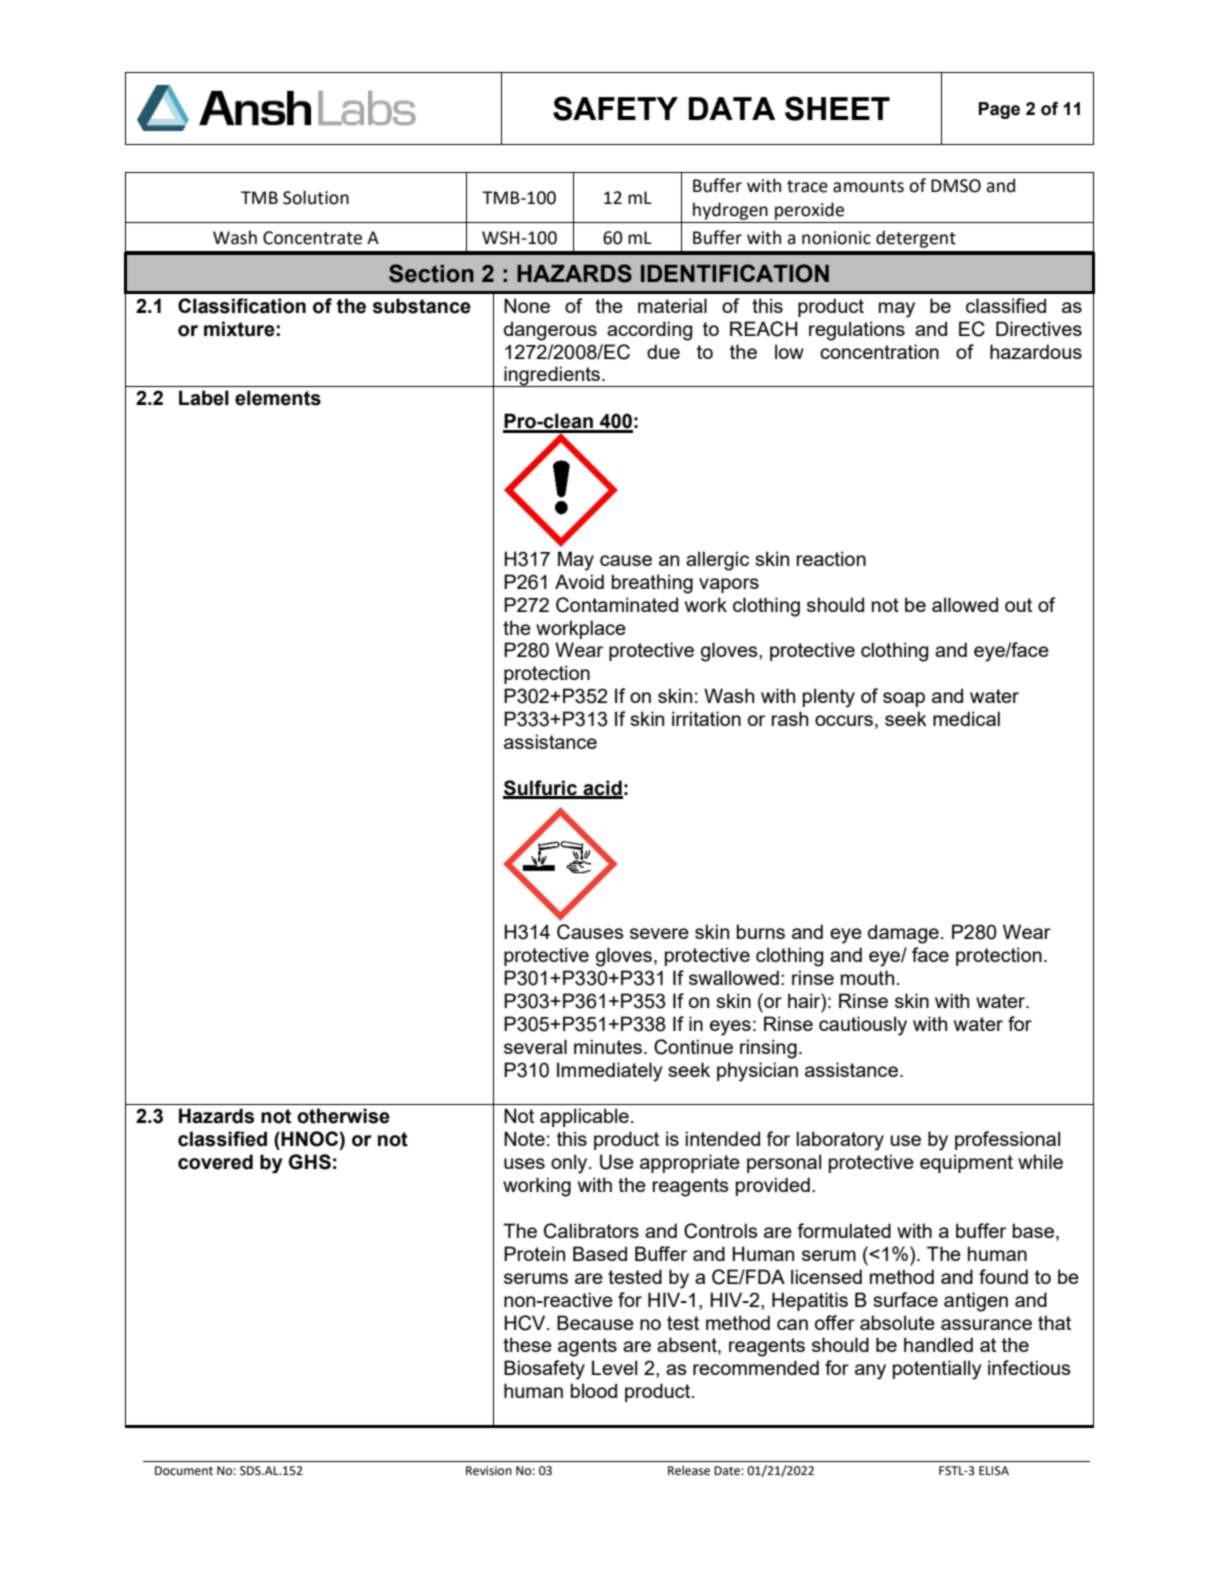 The image size is (1219, 1577). What do you see at coordinates (594, 1390) in the screenshot?
I see `blood` at bounding box center [594, 1390].
